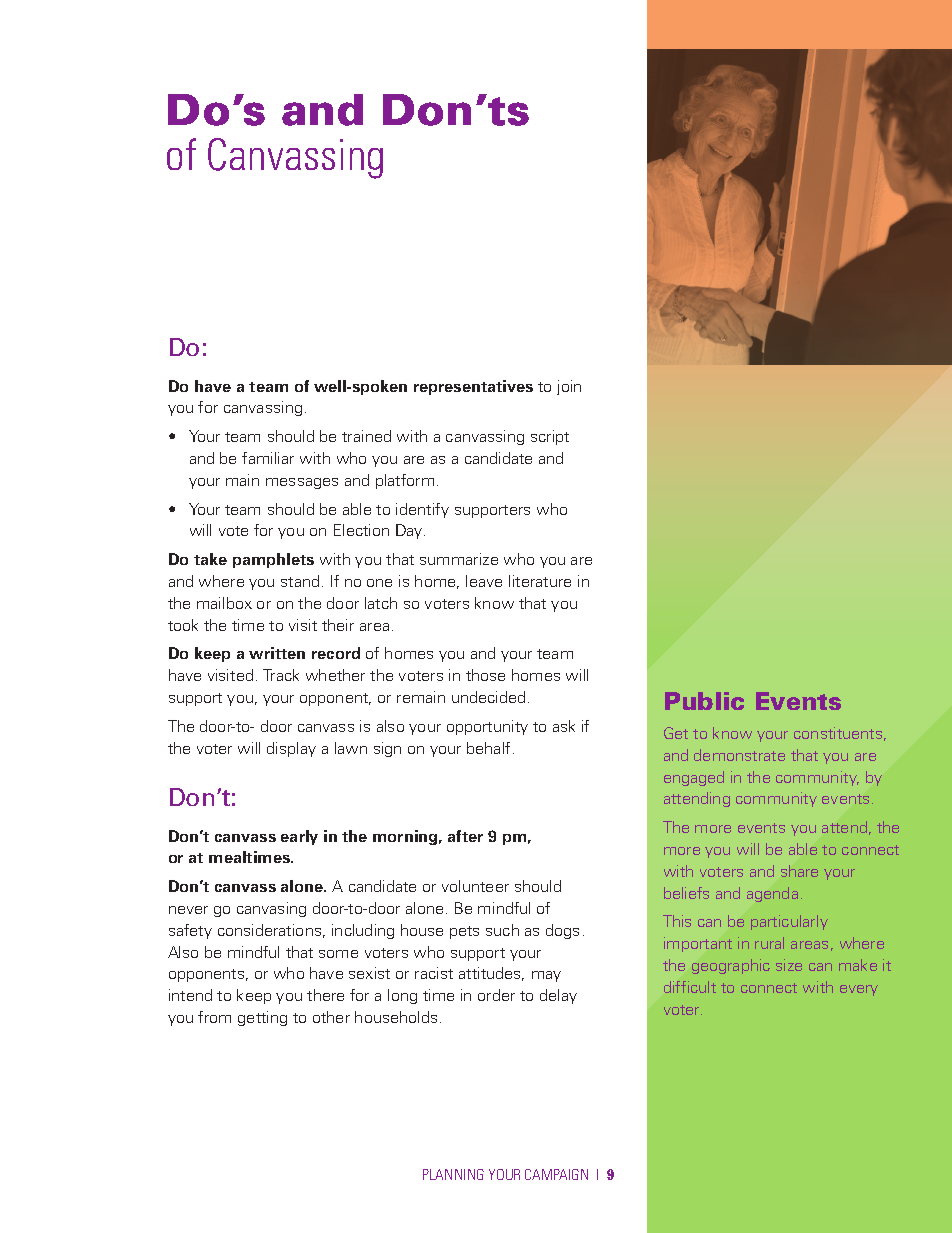 The height and width of the screenshot is (1233, 952). Describe the element at coordinates (789, 965) in the screenshot. I see `size` at that location.
